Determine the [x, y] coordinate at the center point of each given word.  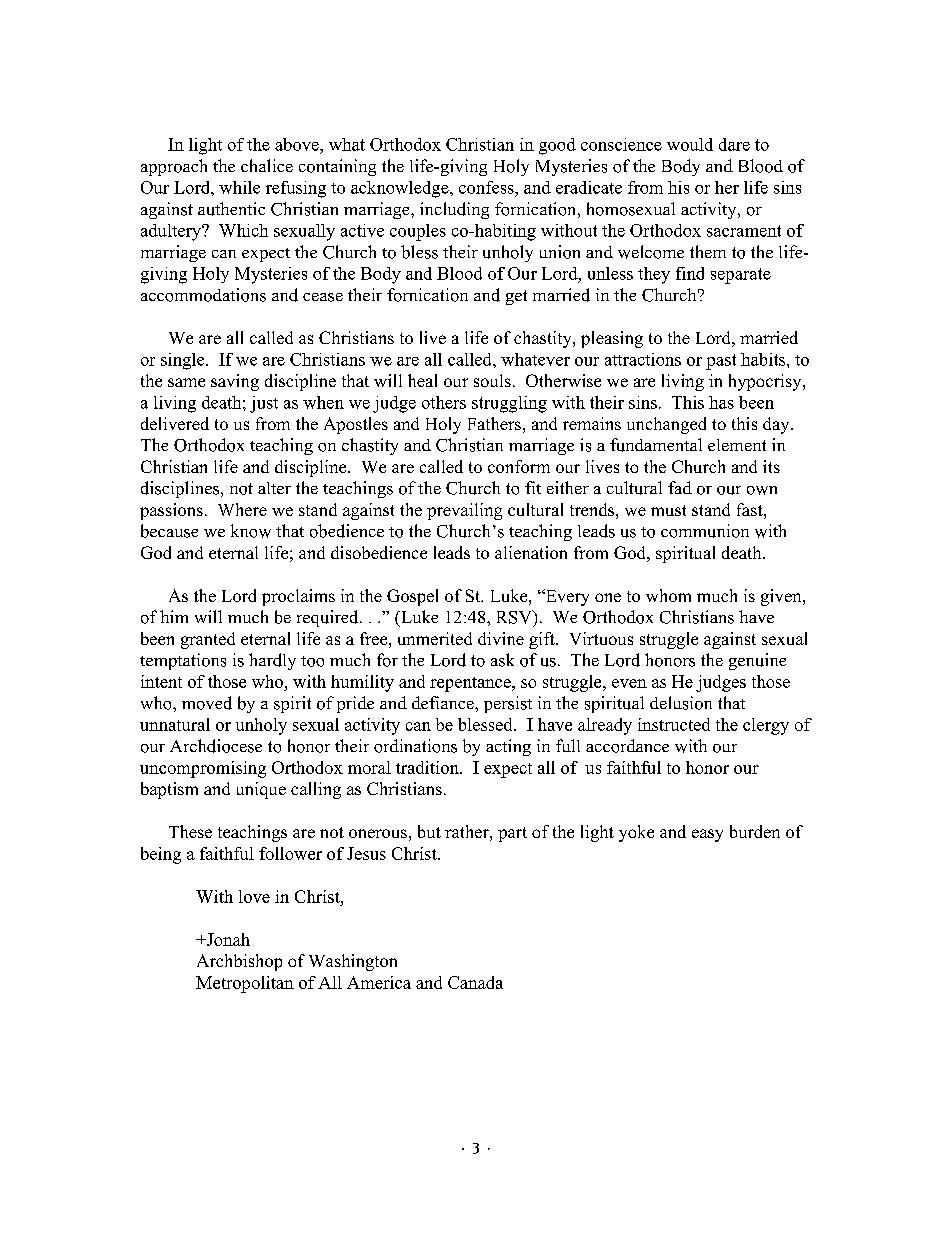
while [239, 187]
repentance [471, 684]
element [737, 445]
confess [487, 187]
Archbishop [239, 962]
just [264, 404]
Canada [475, 982]
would [690, 144]
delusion [681, 703]
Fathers [494, 423]
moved [207, 703]
